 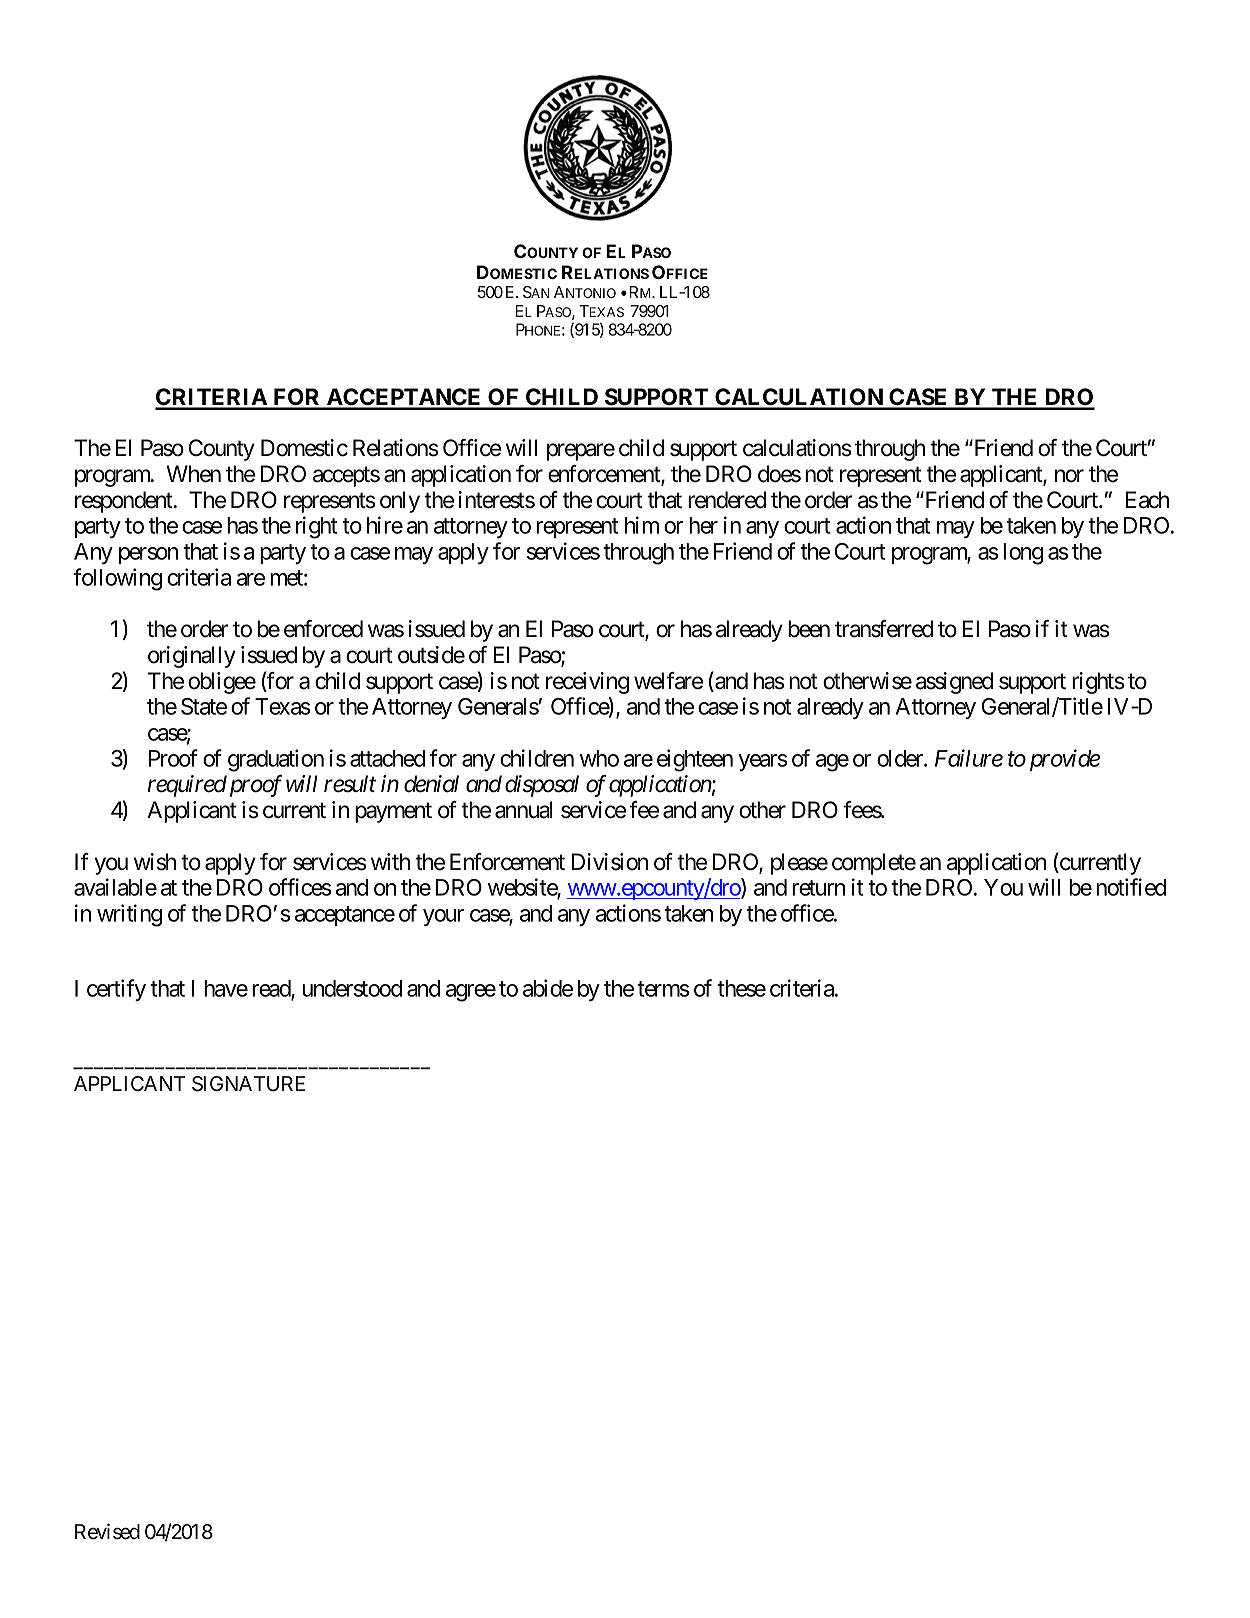 I want to click on him, so click(x=642, y=525).
